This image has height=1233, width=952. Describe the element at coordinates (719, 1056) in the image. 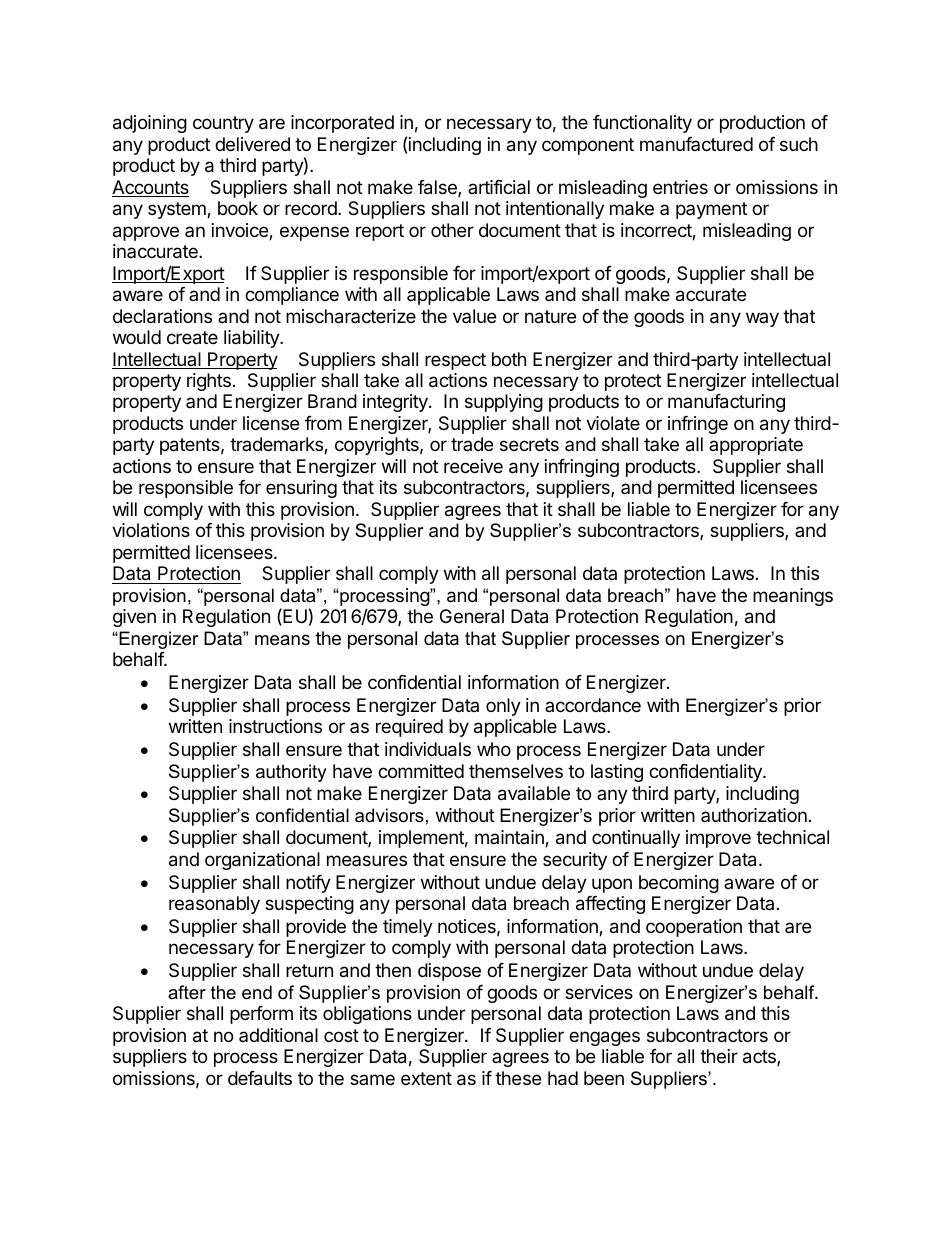

I see `their` at that location.
